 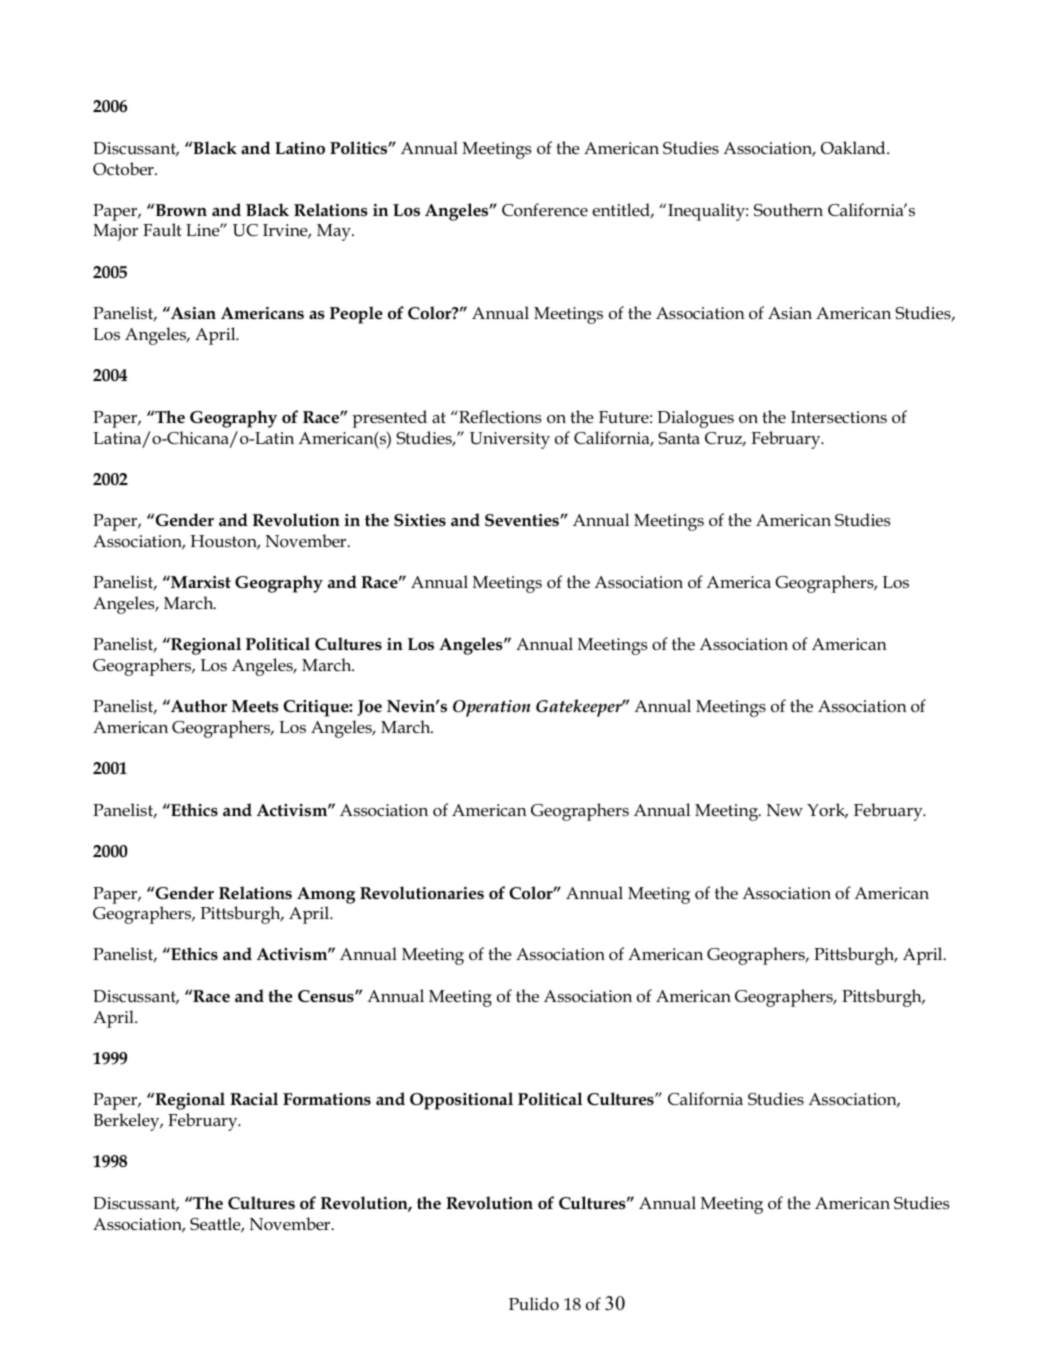 I want to click on Gatekeeper, so click(x=580, y=708).
